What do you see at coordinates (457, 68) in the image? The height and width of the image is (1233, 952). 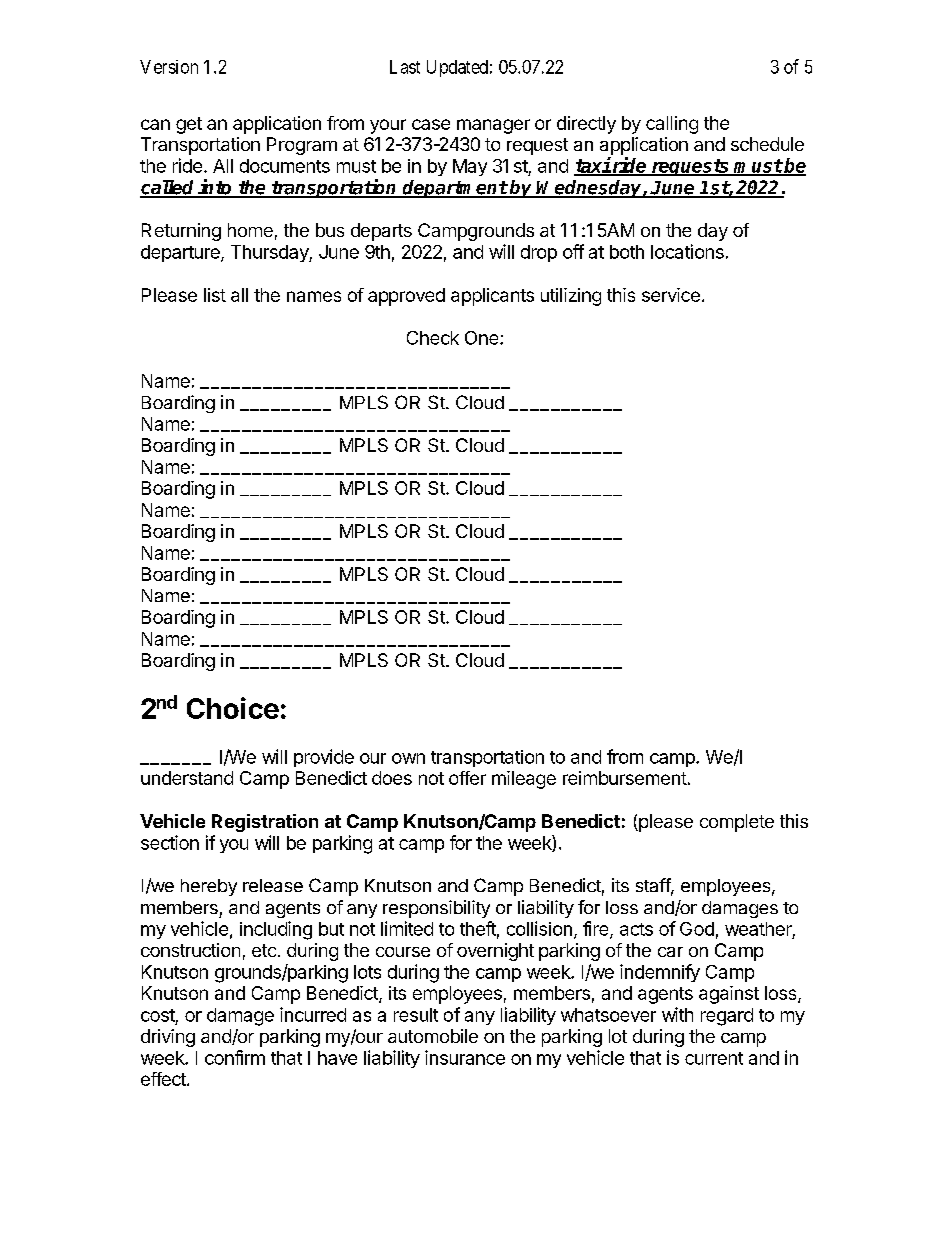 I see `Updated` at bounding box center [457, 68].
